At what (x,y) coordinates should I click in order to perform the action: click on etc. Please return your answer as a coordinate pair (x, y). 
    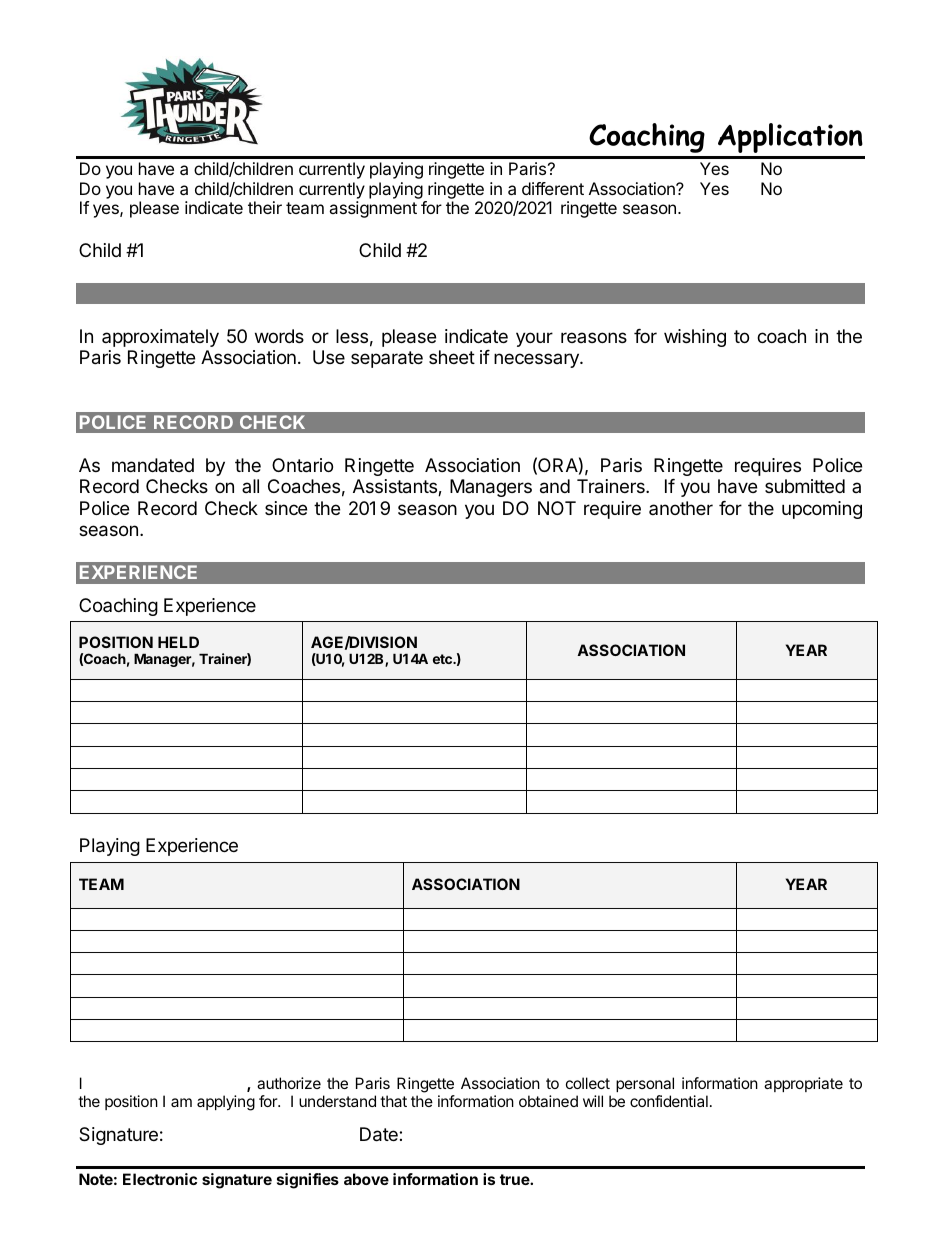
    Looking at the image, I should click on (443, 659).
